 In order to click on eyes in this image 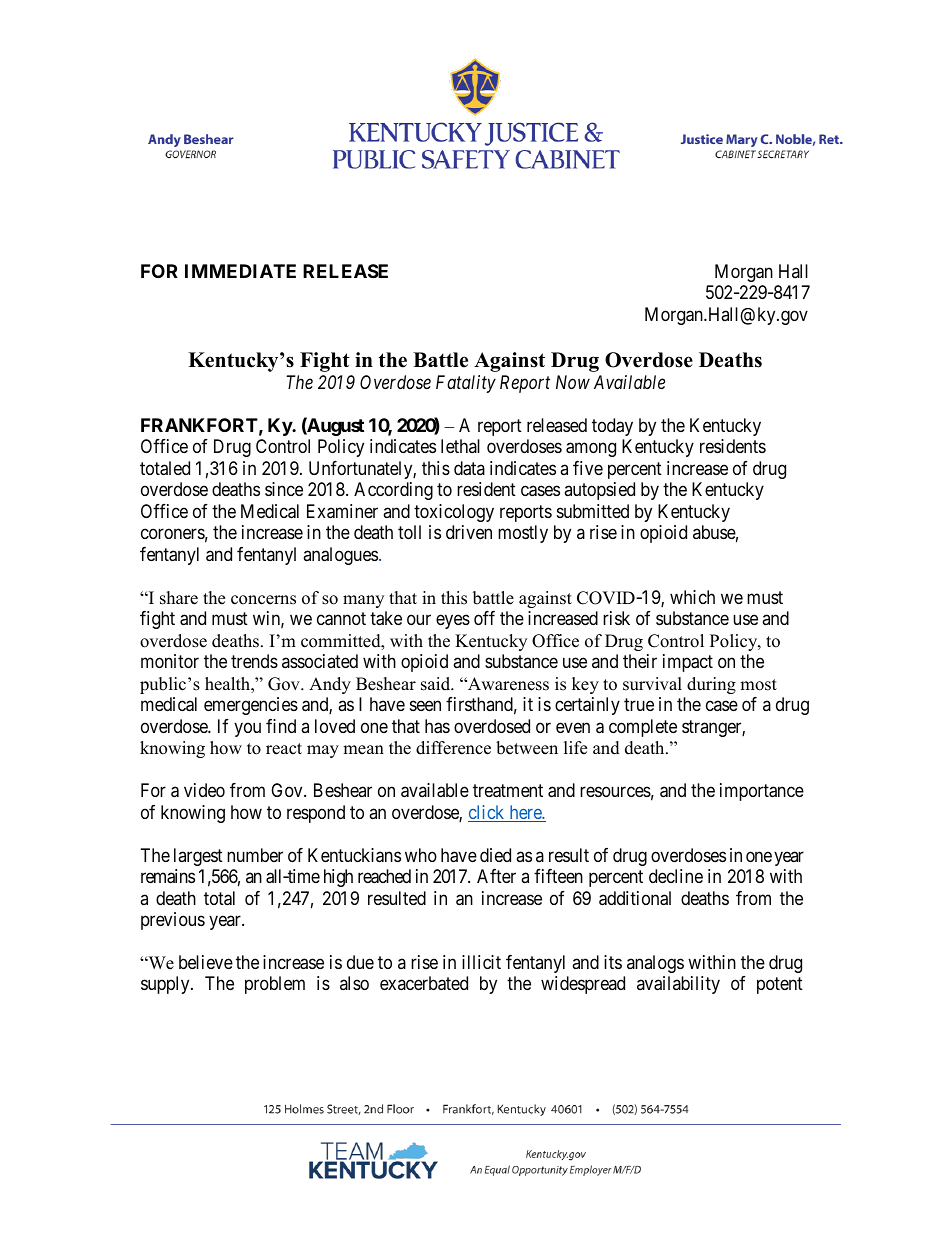, I will do `click(453, 622)`.
